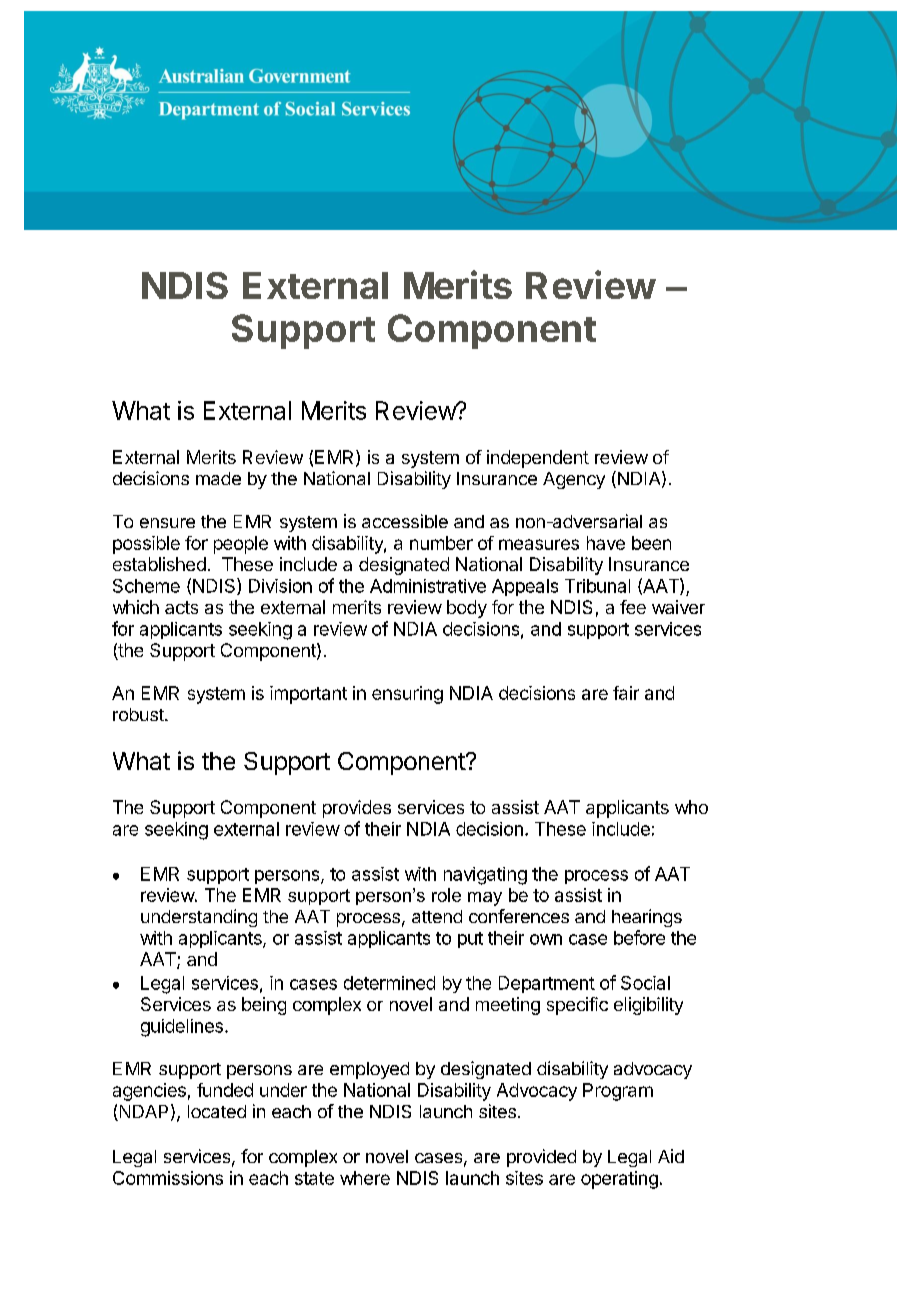 This screenshot has width=924, height=1308. What do you see at coordinates (574, 480) in the screenshot?
I see `Agency` at bounding box center [574, 480].
